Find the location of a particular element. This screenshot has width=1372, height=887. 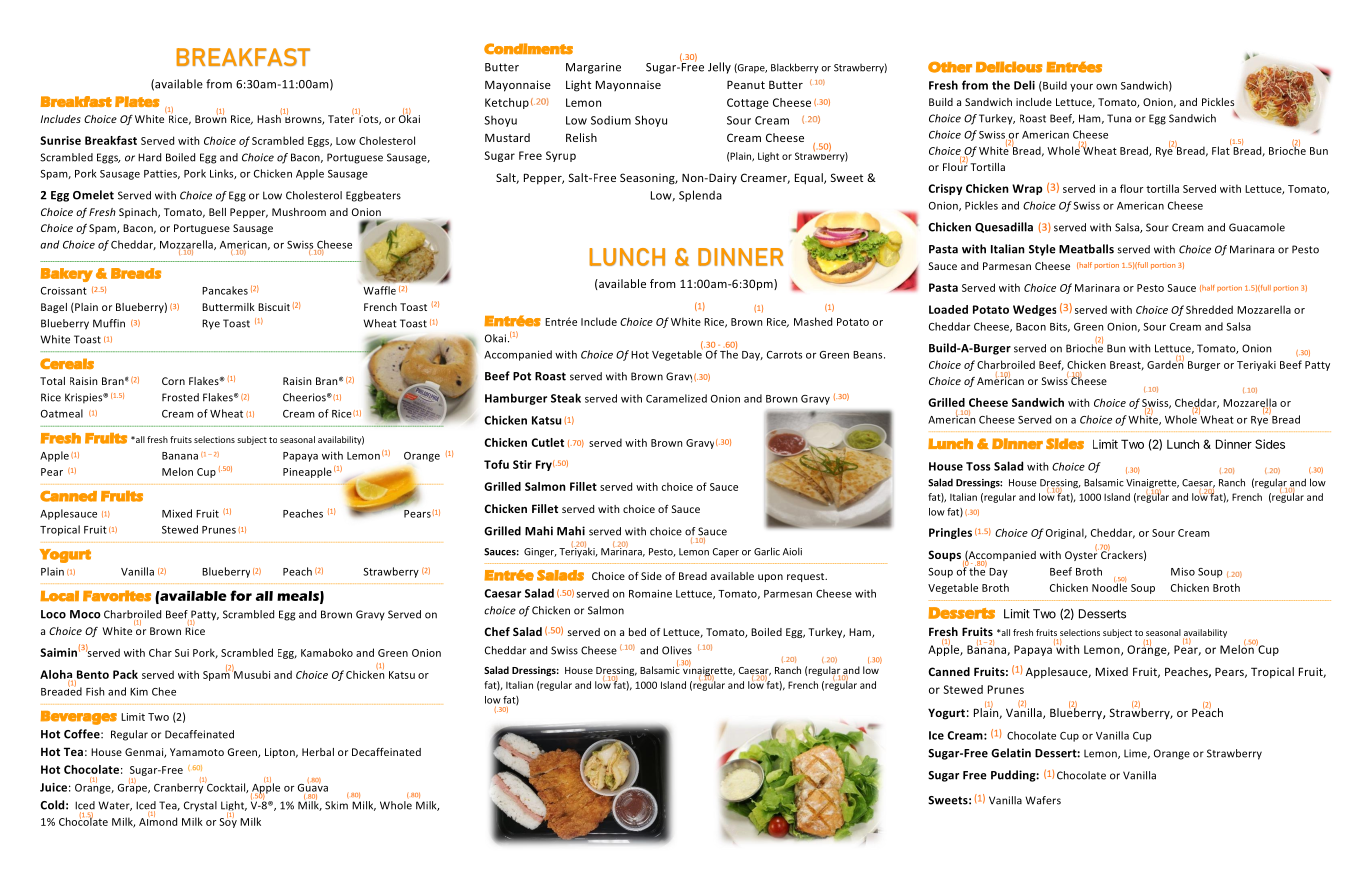

Toss is located at coordinates (978, 466).
